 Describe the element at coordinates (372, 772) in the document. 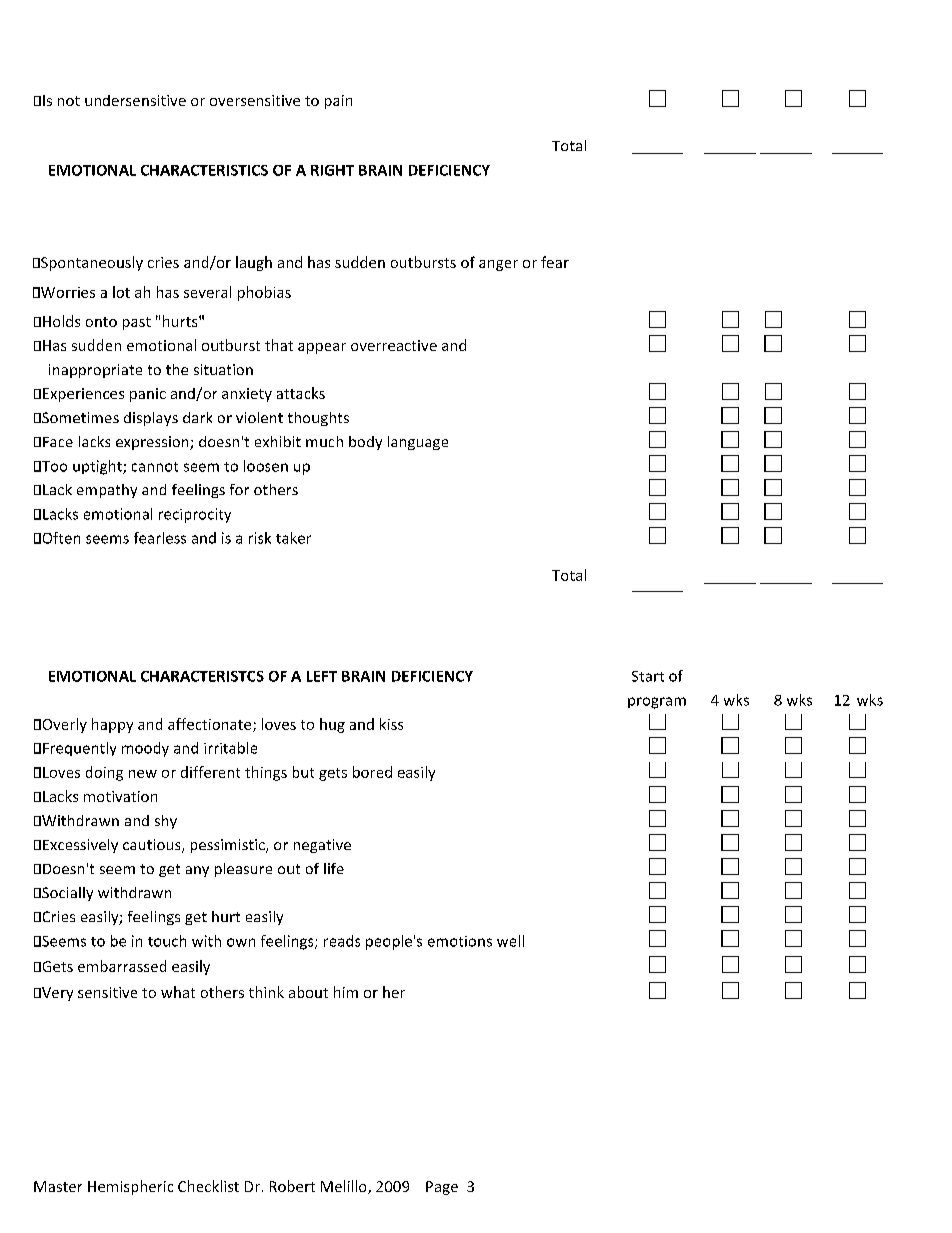

I see `bored` at that location.
